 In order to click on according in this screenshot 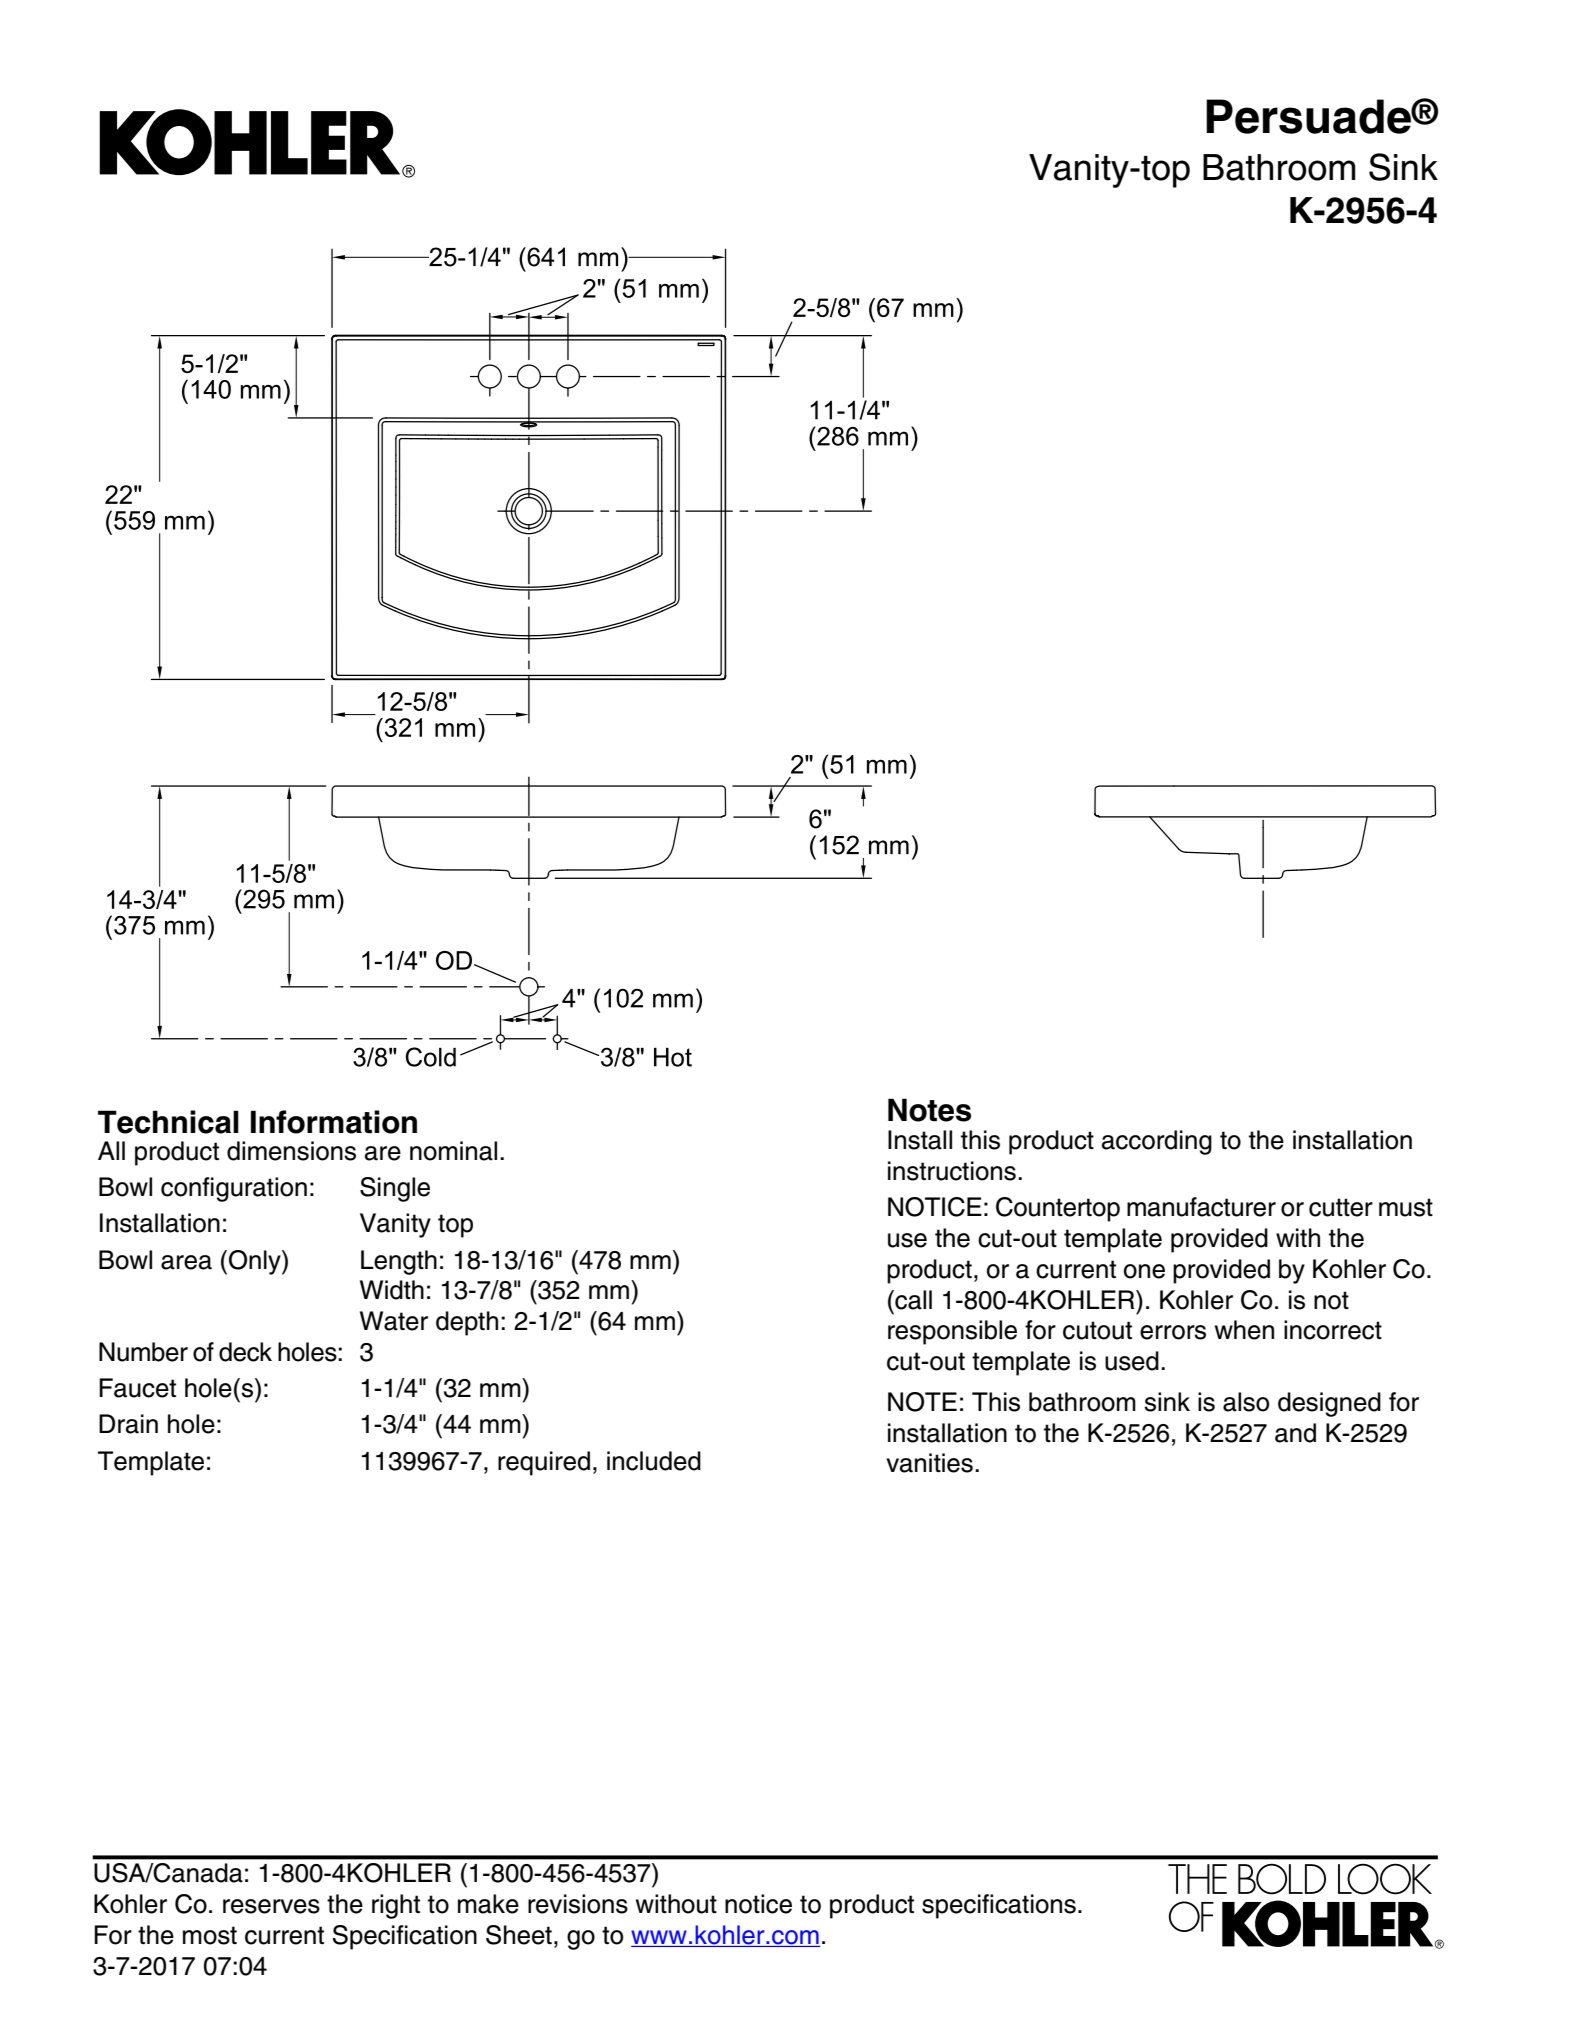, I will do `click(1157, 1142)`.
